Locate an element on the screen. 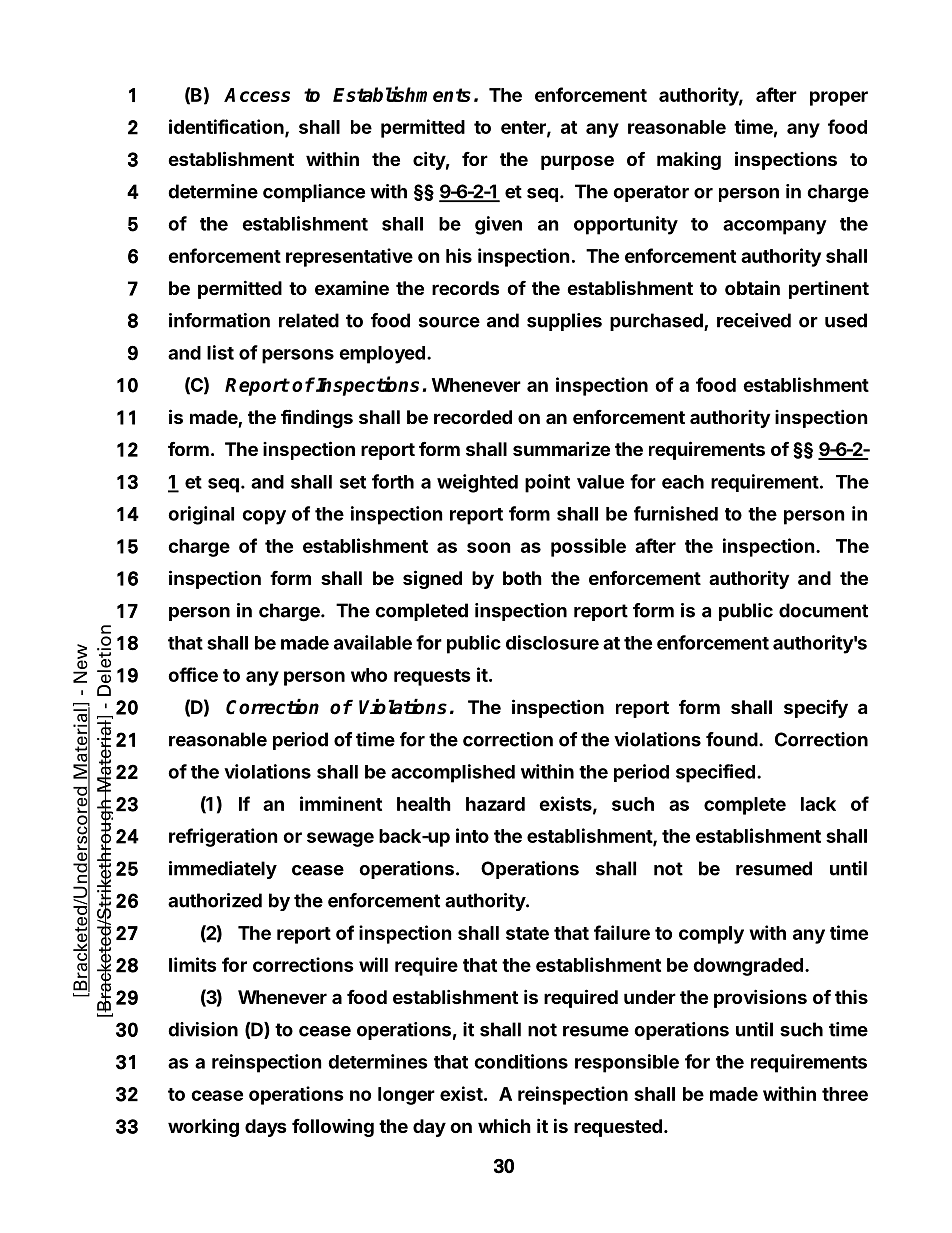 The width and height of the screenshot is (952, 1233). both is located at coordinates (522, 578).
